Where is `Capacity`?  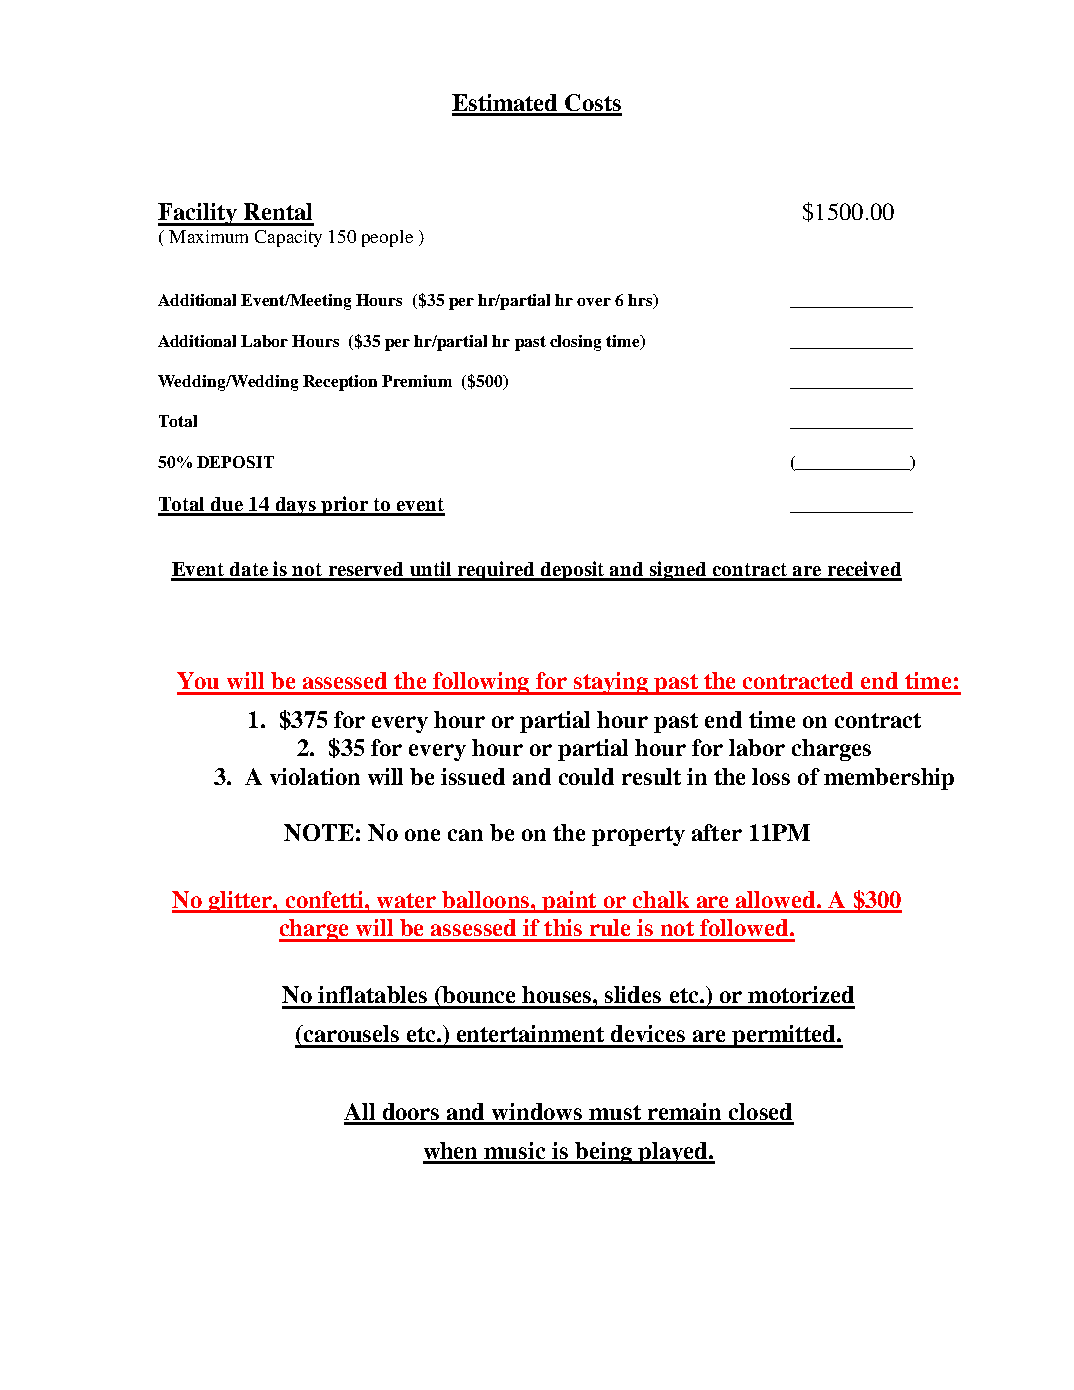 Capacity is located at coordinates (288, 238).
